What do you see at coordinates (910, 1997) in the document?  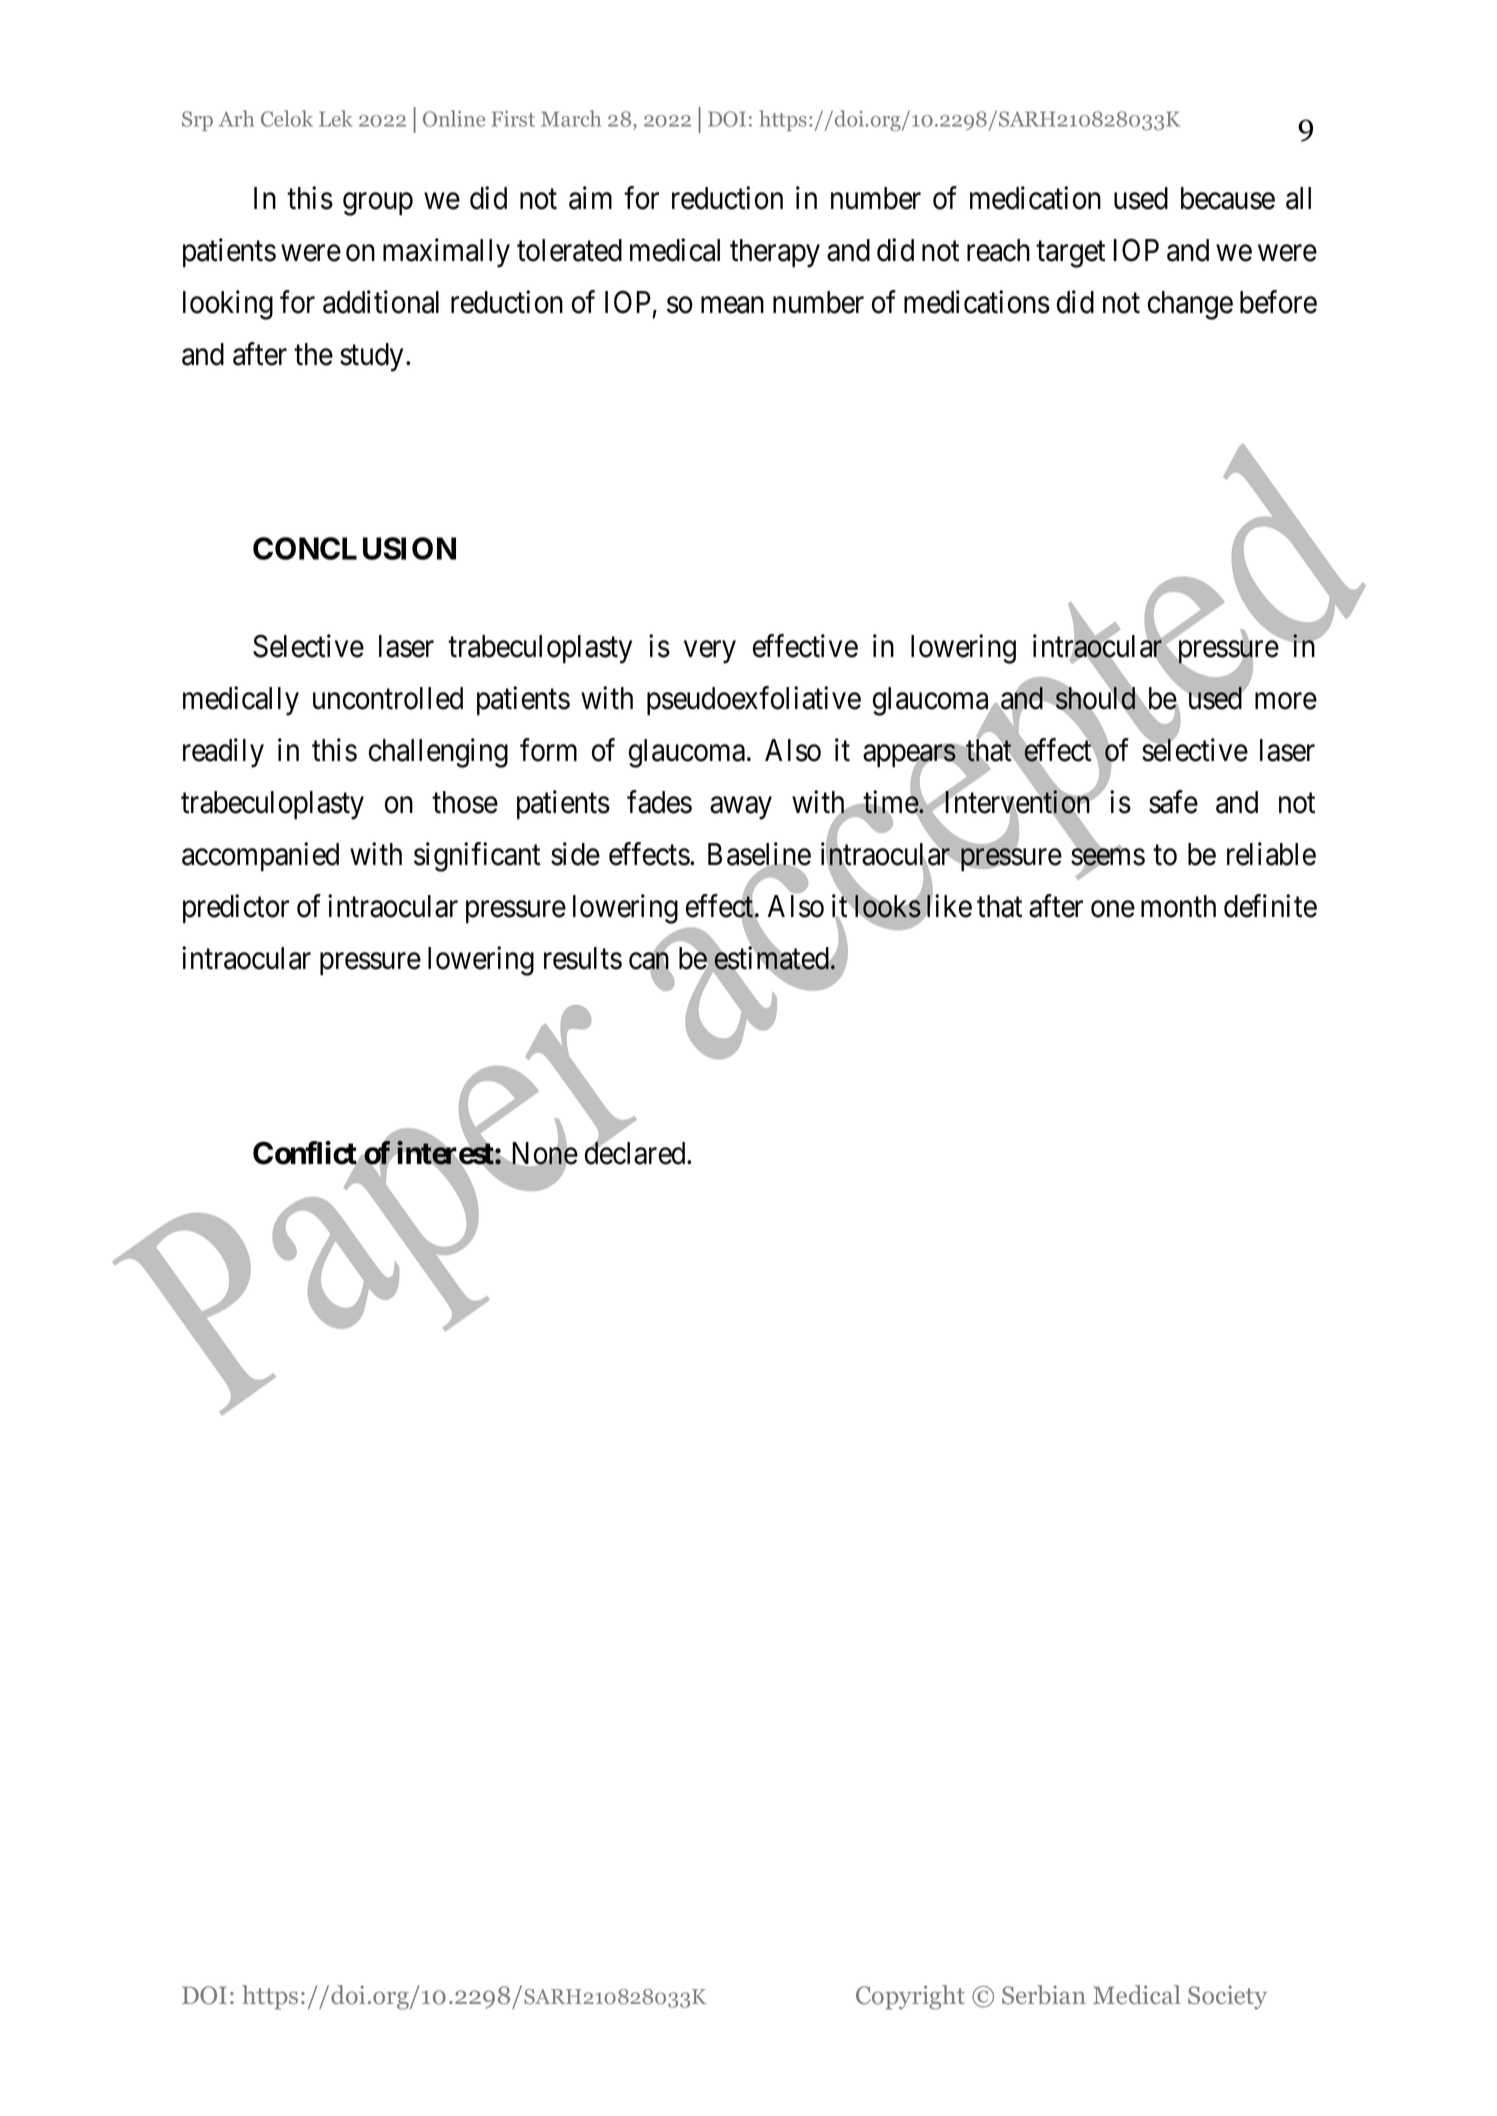 I see `Copyright` at bounding box center [910, 1997].
